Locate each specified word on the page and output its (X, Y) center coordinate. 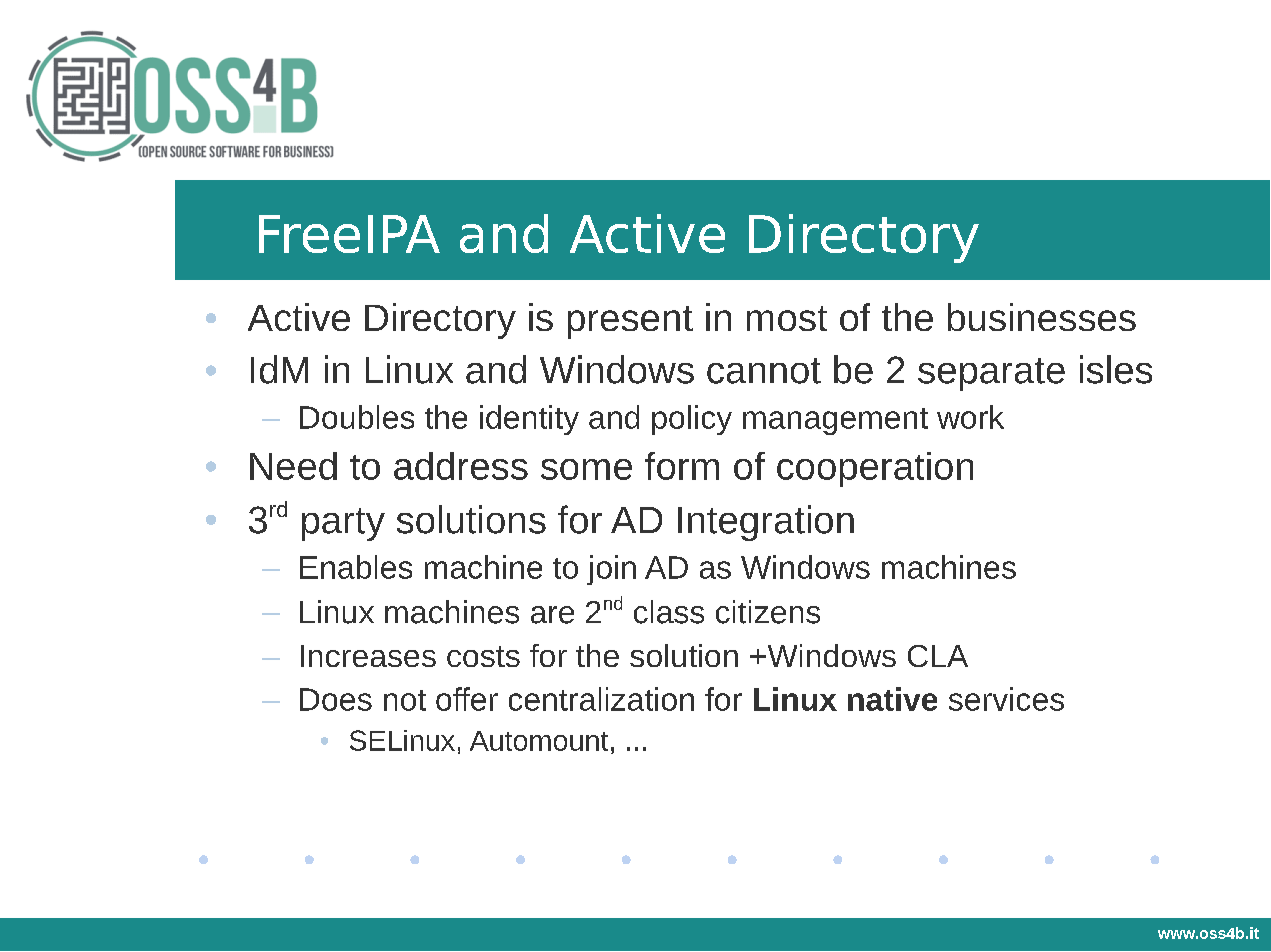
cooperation (875, 469)
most (787, 318)
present (630, 322)
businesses (1042, 317)
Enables (356, 567)
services (1006, 699)
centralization (601, 699)
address (461, 466)
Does (336, 699)
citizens (768, 612)
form (682, 466)
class (669, 612)
